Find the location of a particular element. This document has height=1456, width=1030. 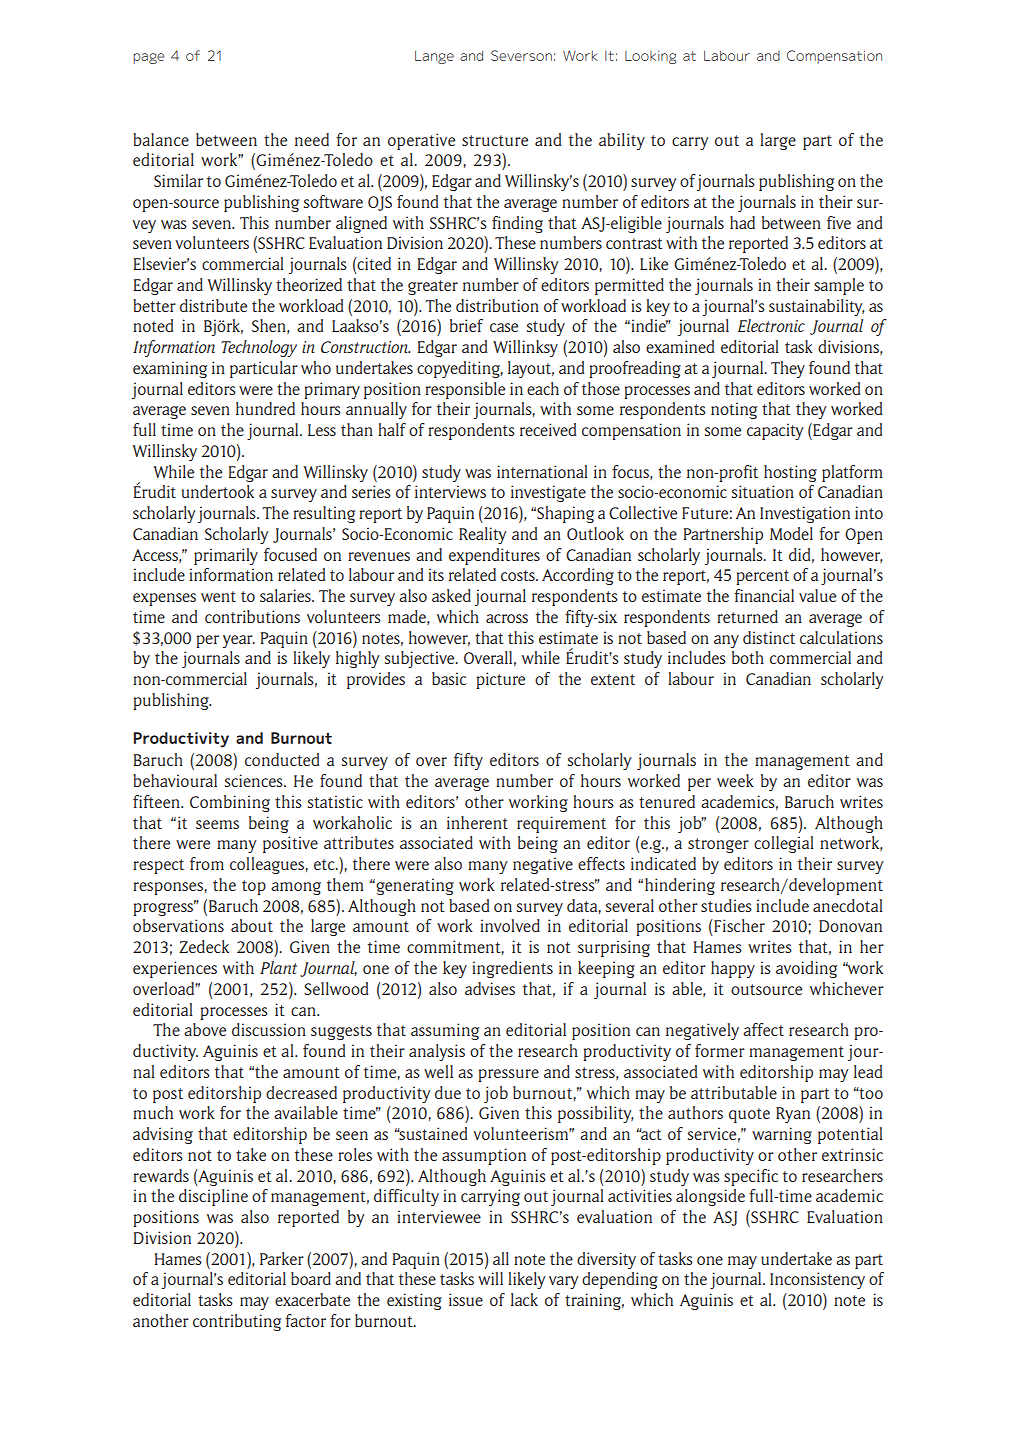

lack is located at coordinates (524, 1299).
